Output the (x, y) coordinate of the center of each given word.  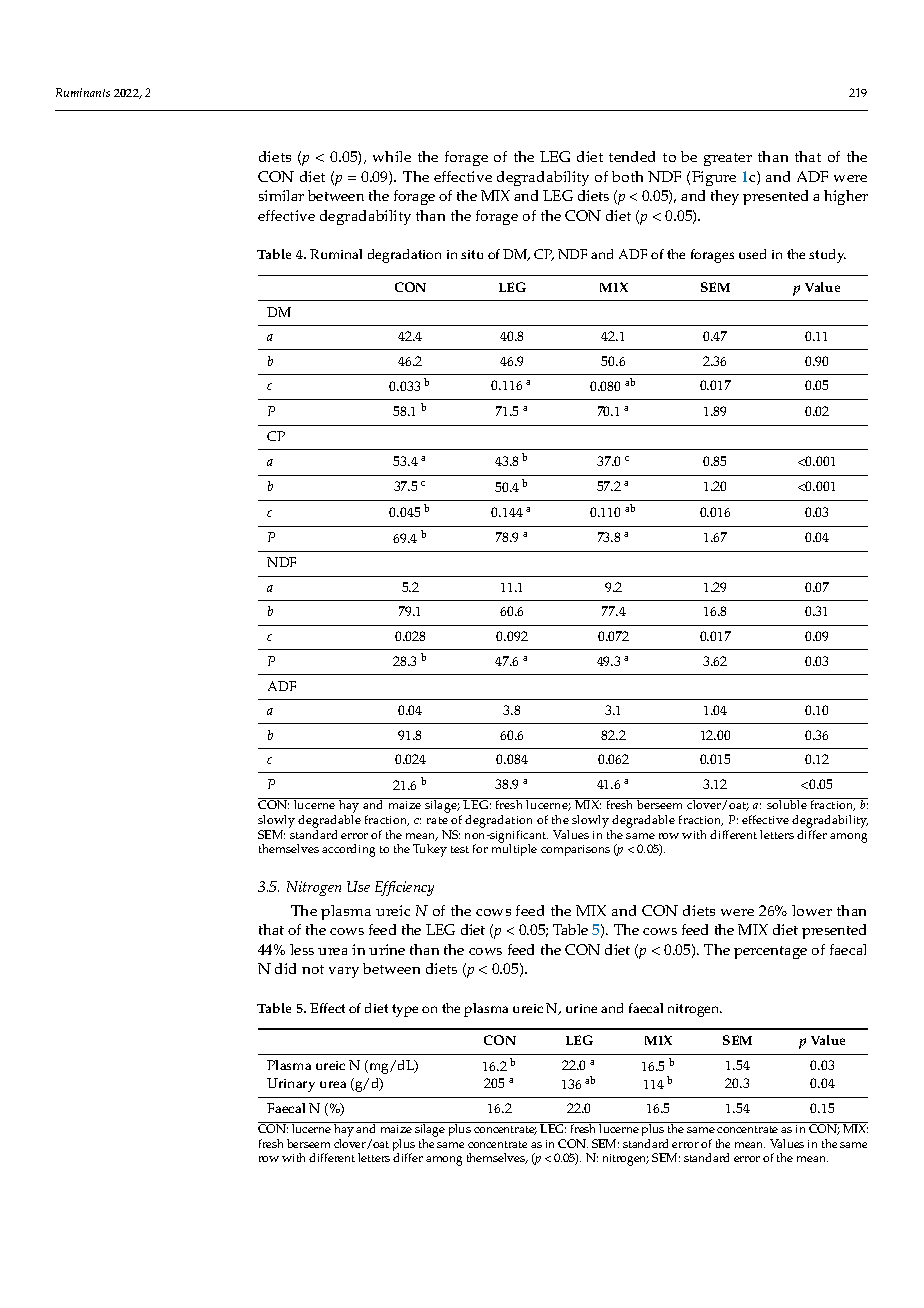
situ (472, 254)
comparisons (575, 850)
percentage (770, 952)
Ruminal (336, 254)
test (460, 849)
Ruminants (83, 92)
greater (728, 159)
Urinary (291, 1085)
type (405, 1010)
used (752, 254)
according (348, 850)
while (392, 156)
